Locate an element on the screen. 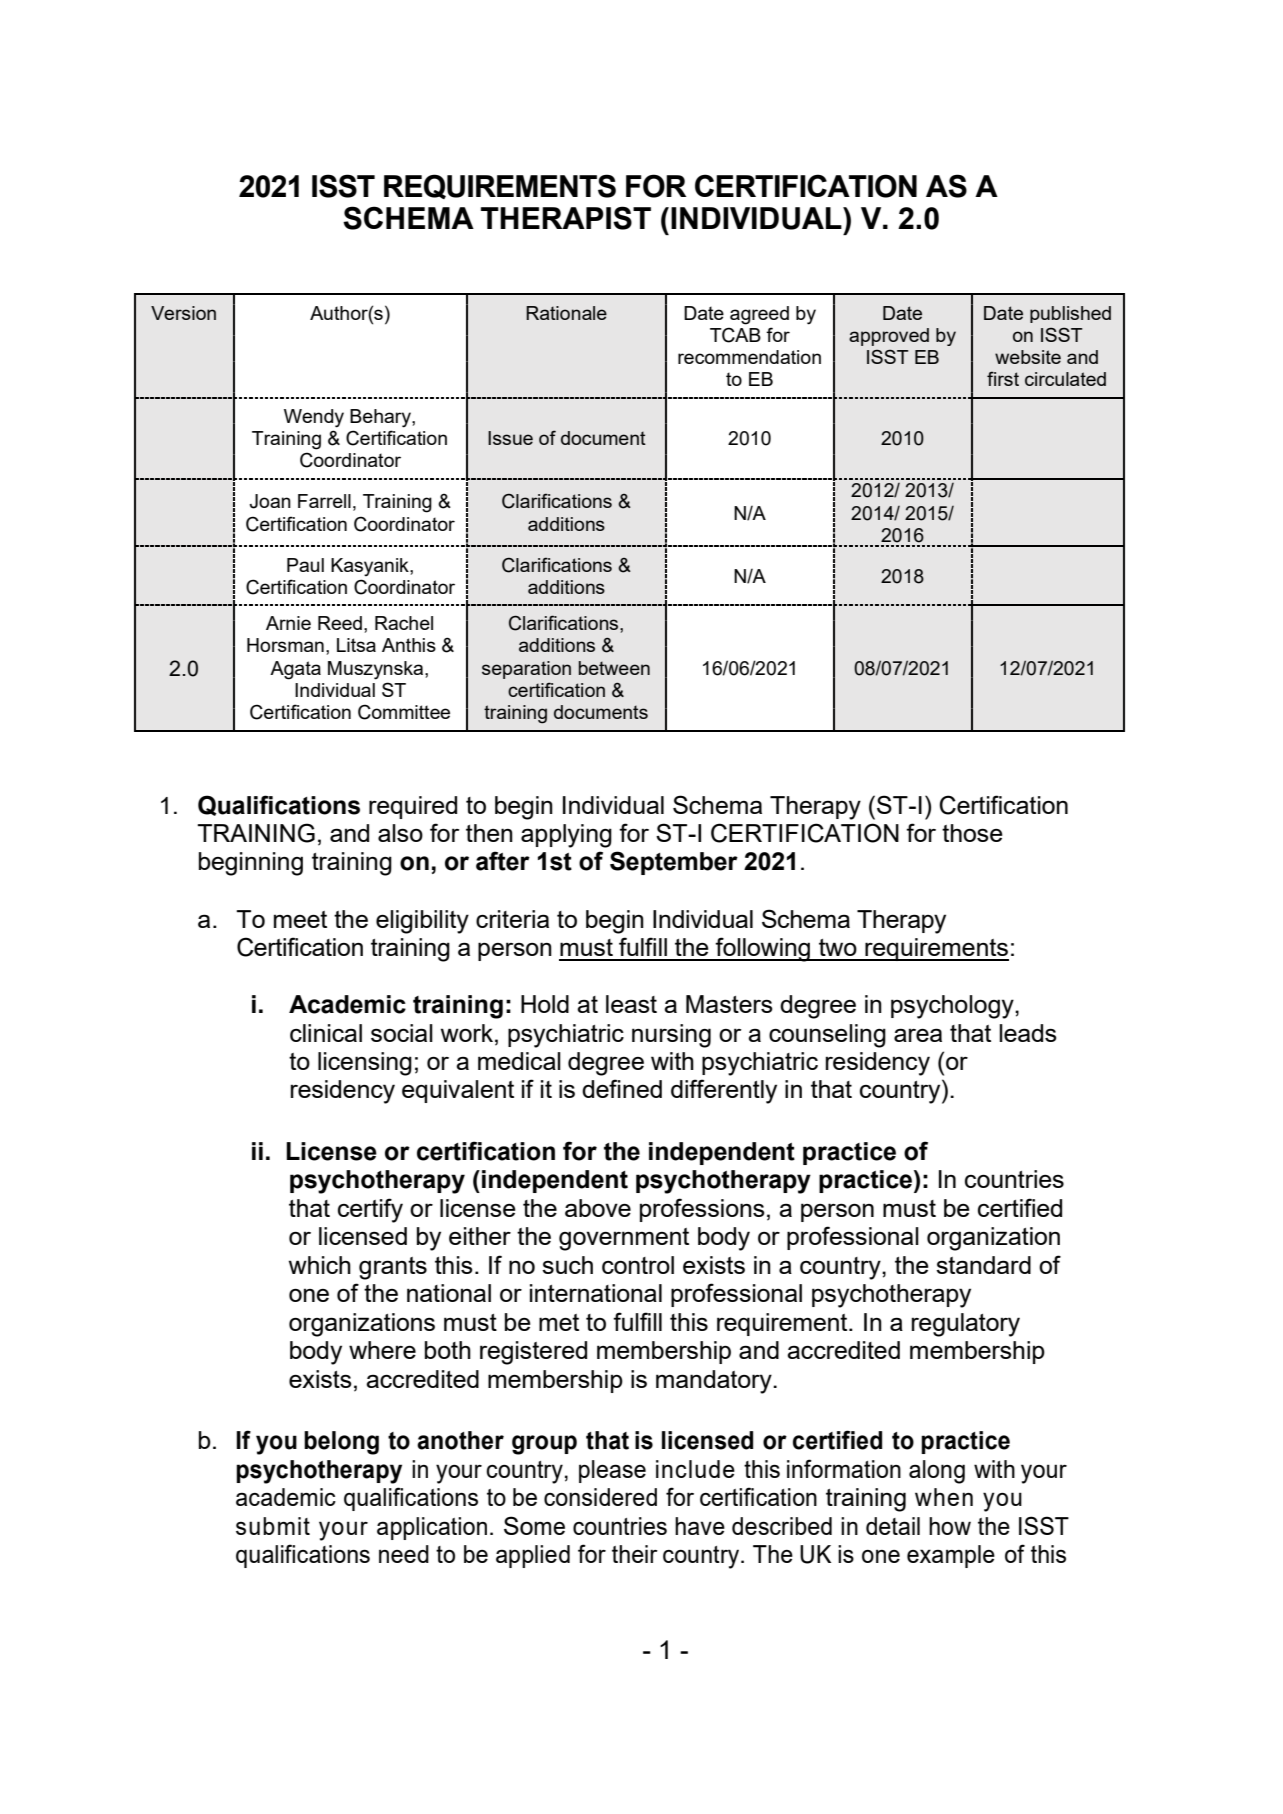  September is located at coordinates (674, 863).
